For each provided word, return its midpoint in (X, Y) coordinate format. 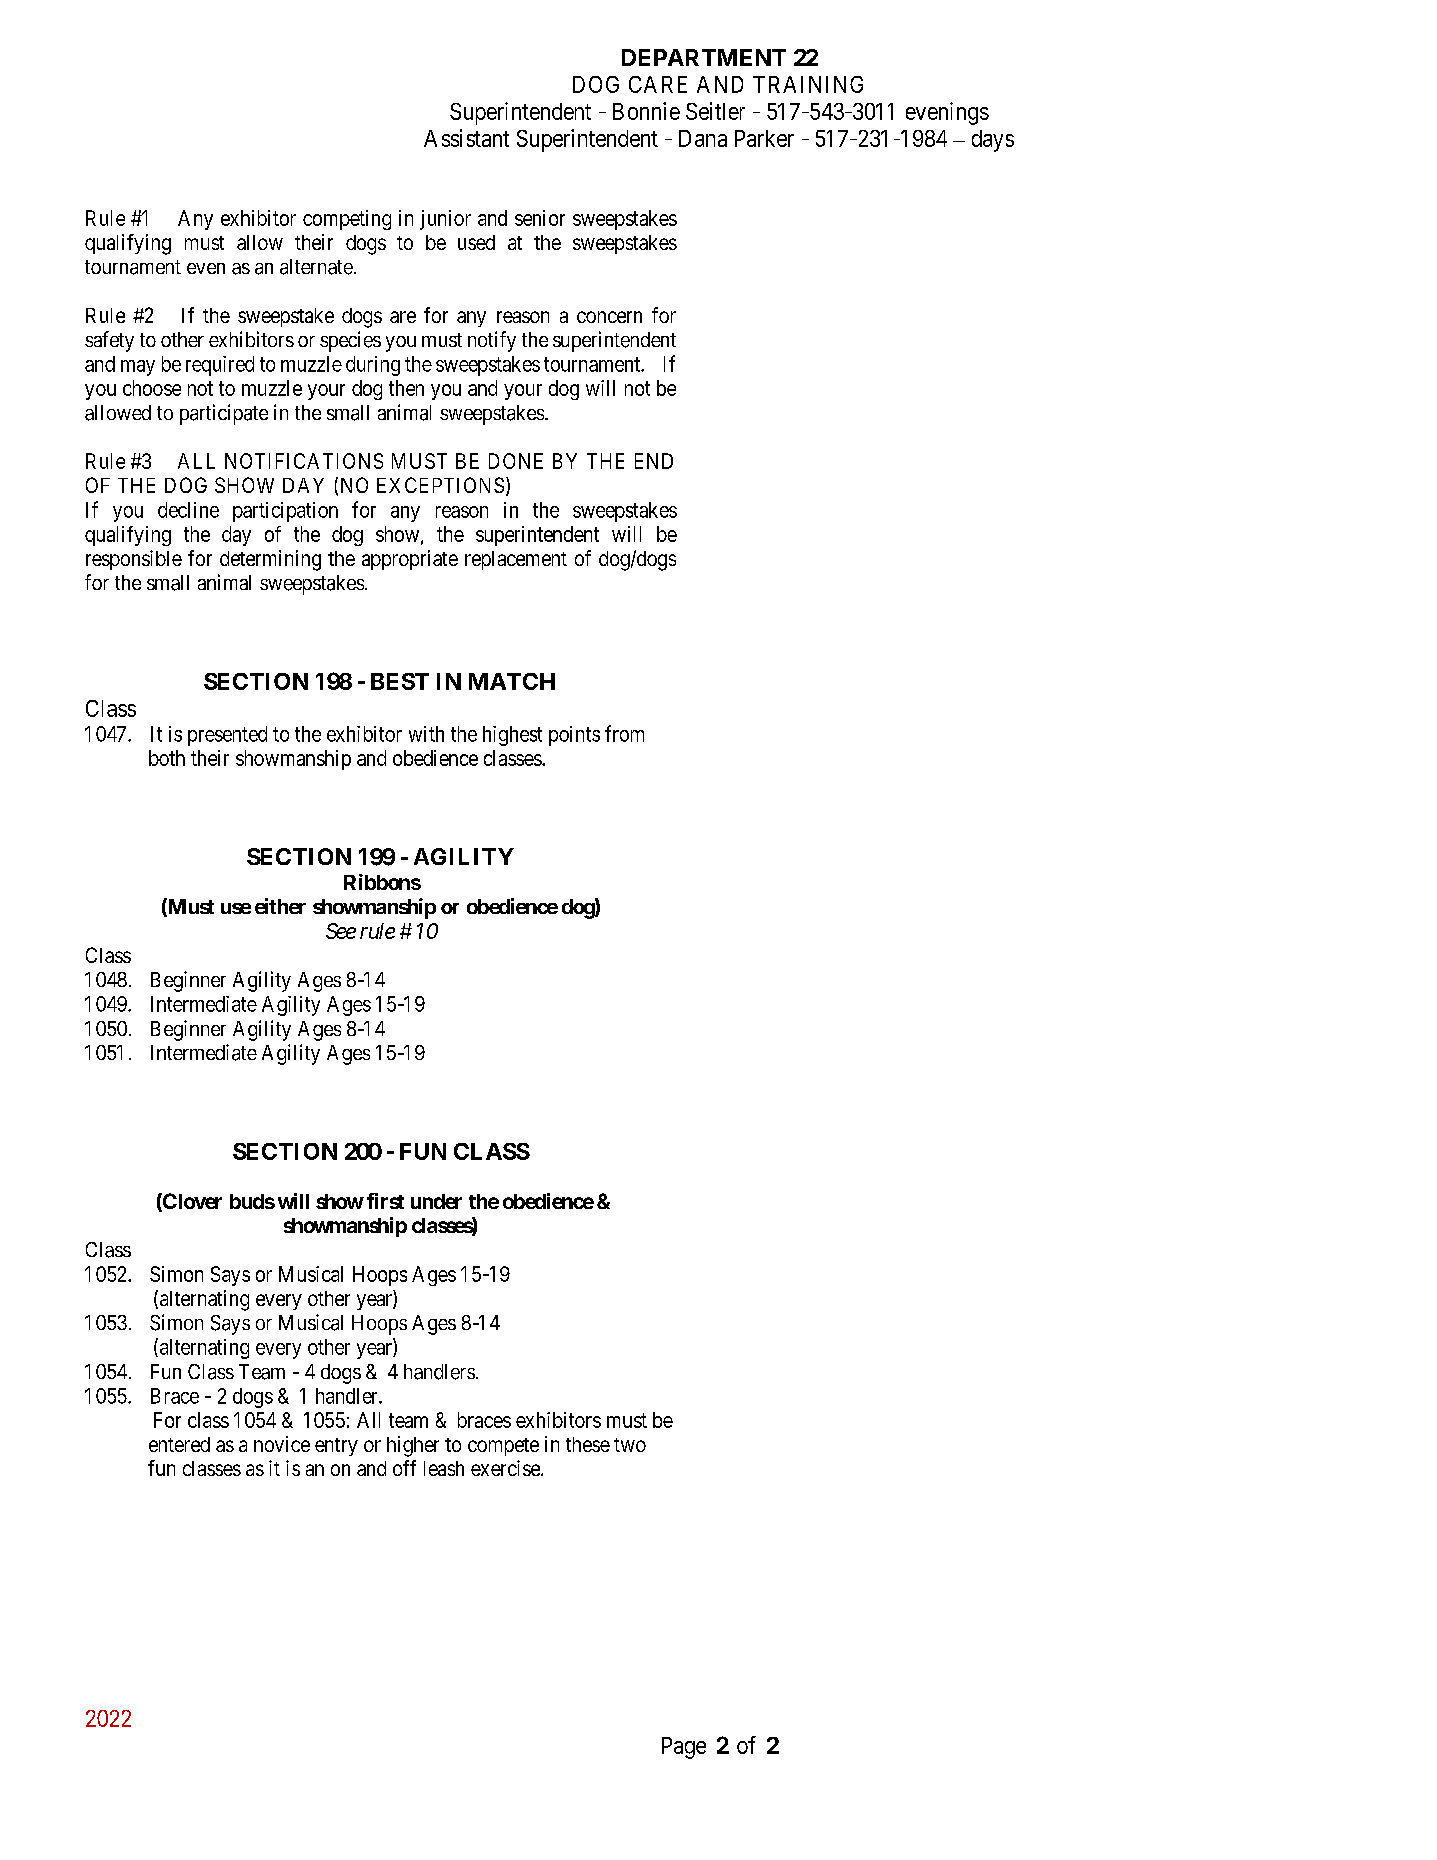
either (280, 906)
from (624, 733)
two (630, 1445)
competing (347, 220)
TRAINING (808, 84)
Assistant (466, 138)
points (574, 736)
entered (179, 1444)
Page (684, 1748)
